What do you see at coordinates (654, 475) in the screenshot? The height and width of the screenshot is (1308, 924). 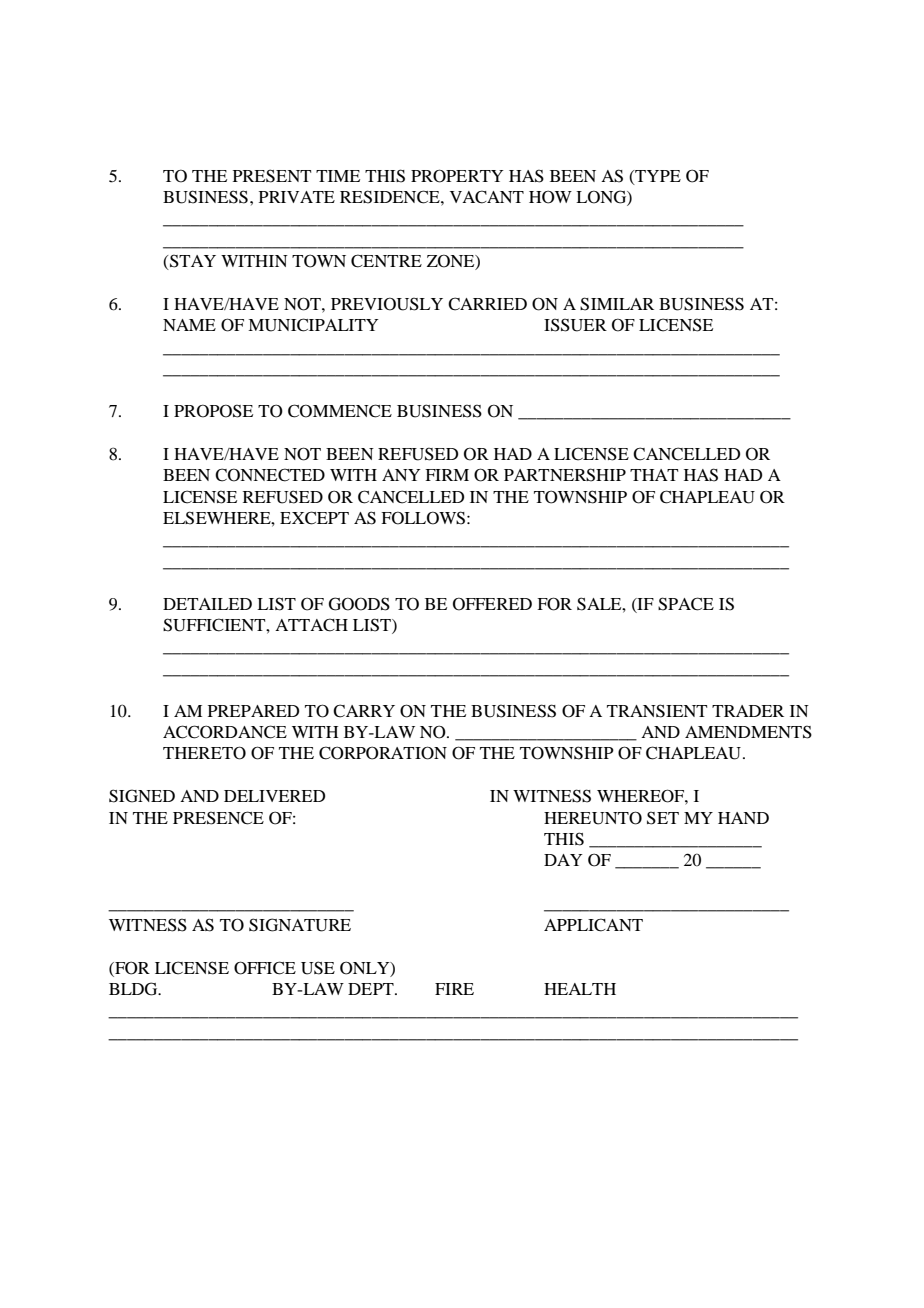 I see `THAT` at bounding box center [654, 475].
